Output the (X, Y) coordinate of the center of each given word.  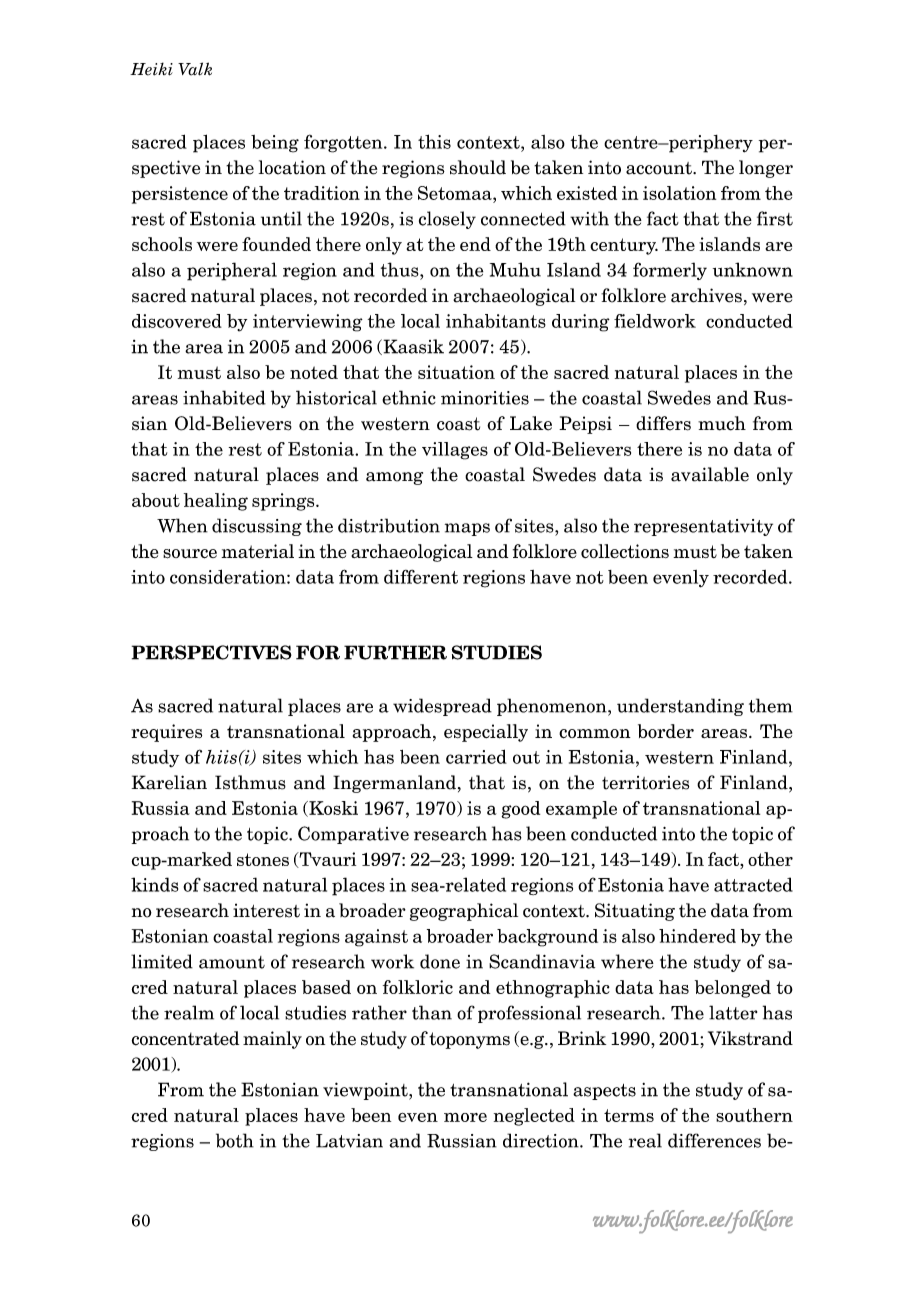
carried (476, 756)
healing (216, 502)
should (478, 167)
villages (455, 451)
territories (645, 783)
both (235, 1140)
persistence (180, 195)
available (710, 474)
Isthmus (250, 782)
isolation (679, 193)
